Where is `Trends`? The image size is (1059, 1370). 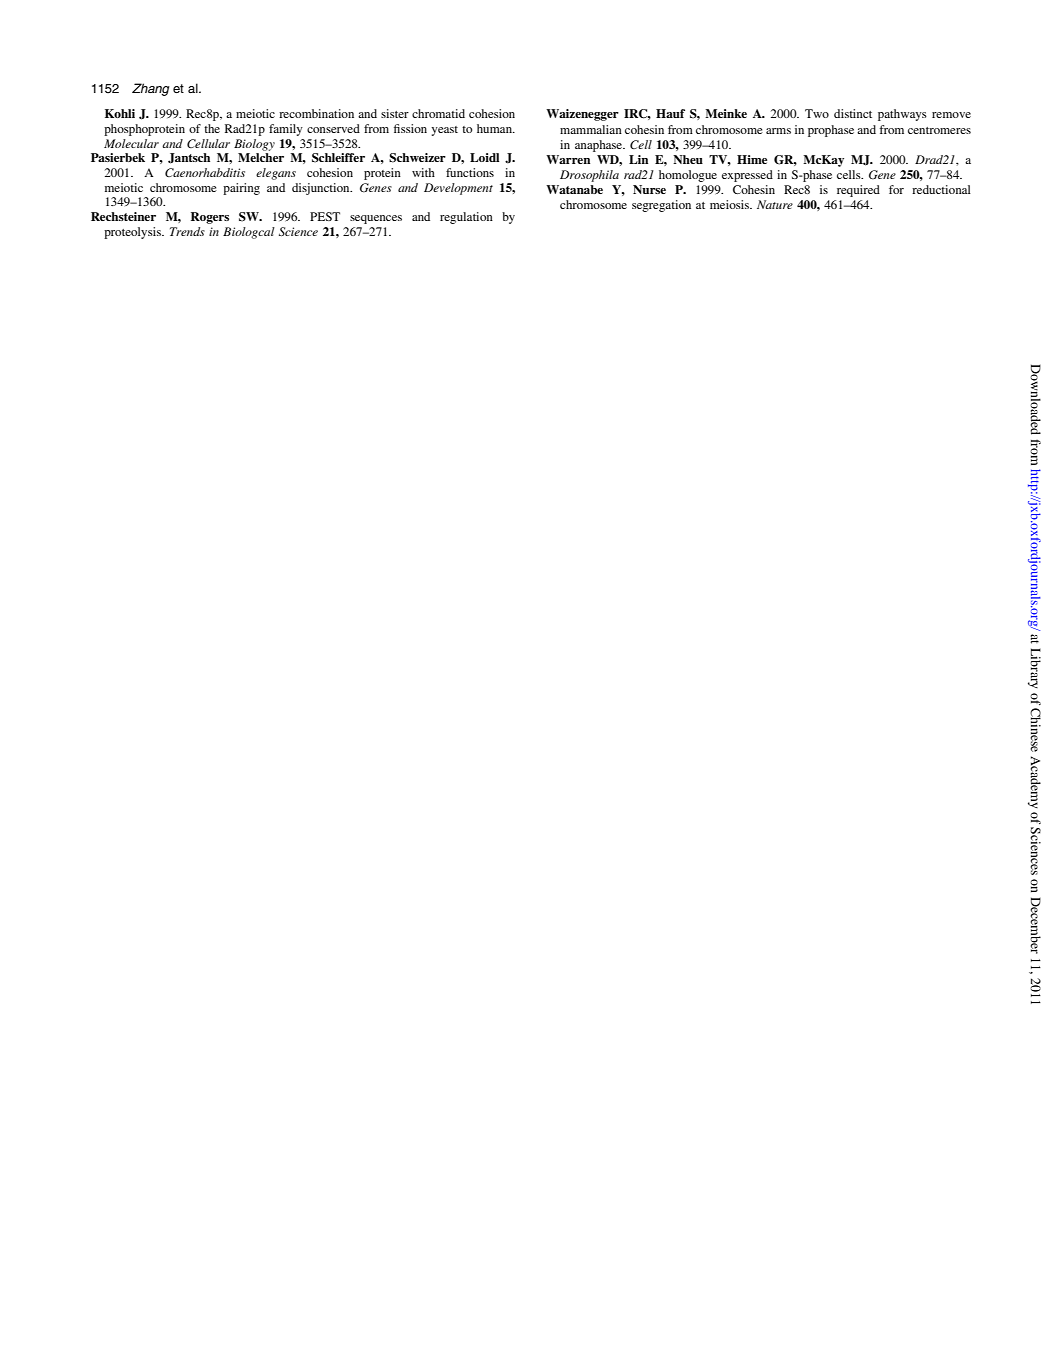
Trends is located at coordinates (187, 231).
